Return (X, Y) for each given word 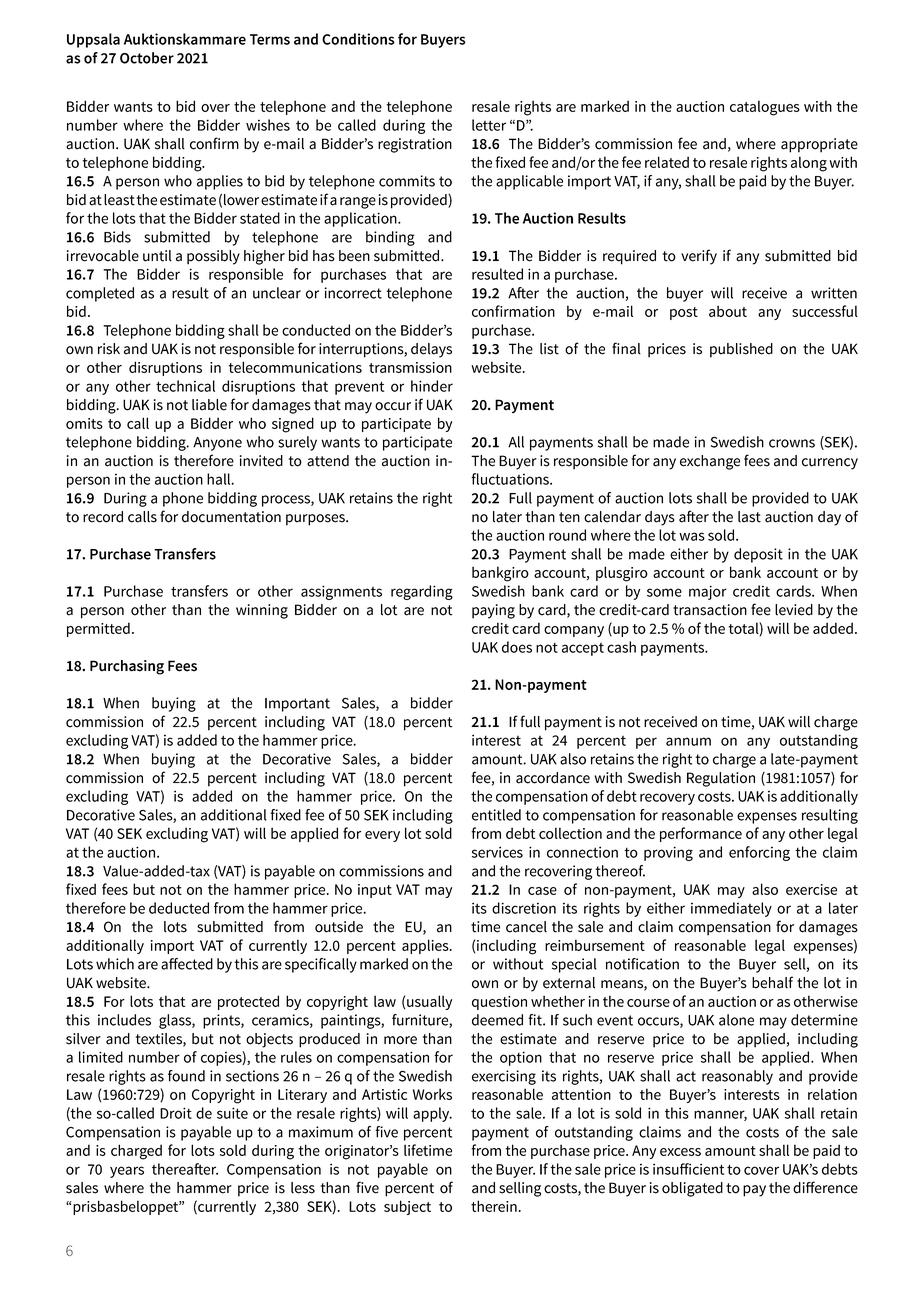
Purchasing (127, 667)
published (741, 350)
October (147, 58)
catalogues (765, 108)
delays (431, 350)
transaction (710, 610)
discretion (524, 908)
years (127, 1172)
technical (185, 386)
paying (493, 611)
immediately (731, 909)
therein (494, 1206)
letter (489, 125)
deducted (179, 908)
